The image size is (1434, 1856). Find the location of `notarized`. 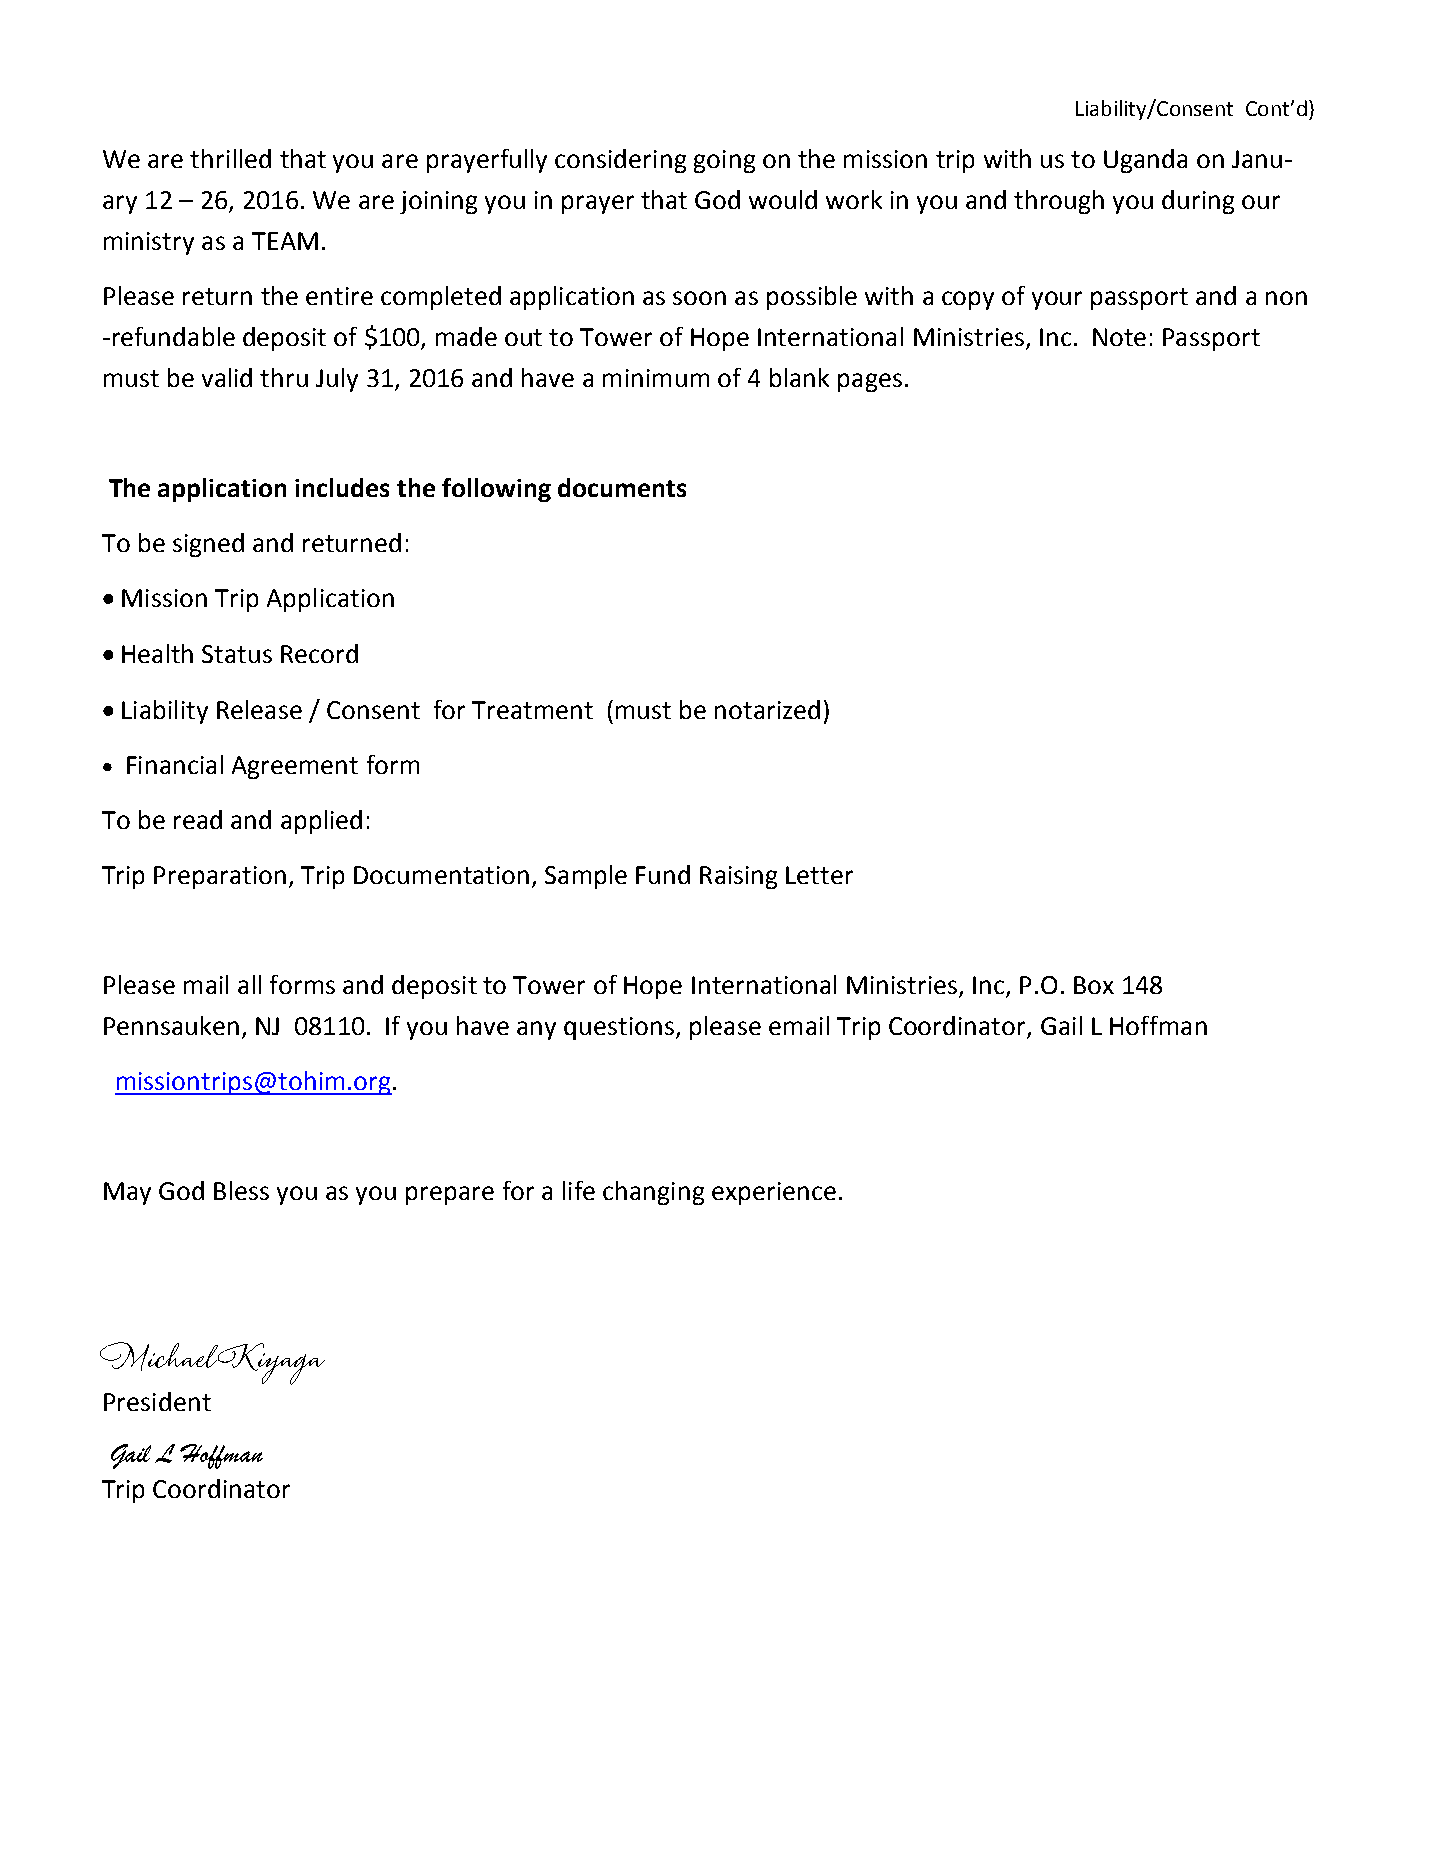

notarized is located at coordinates (767, 709).
